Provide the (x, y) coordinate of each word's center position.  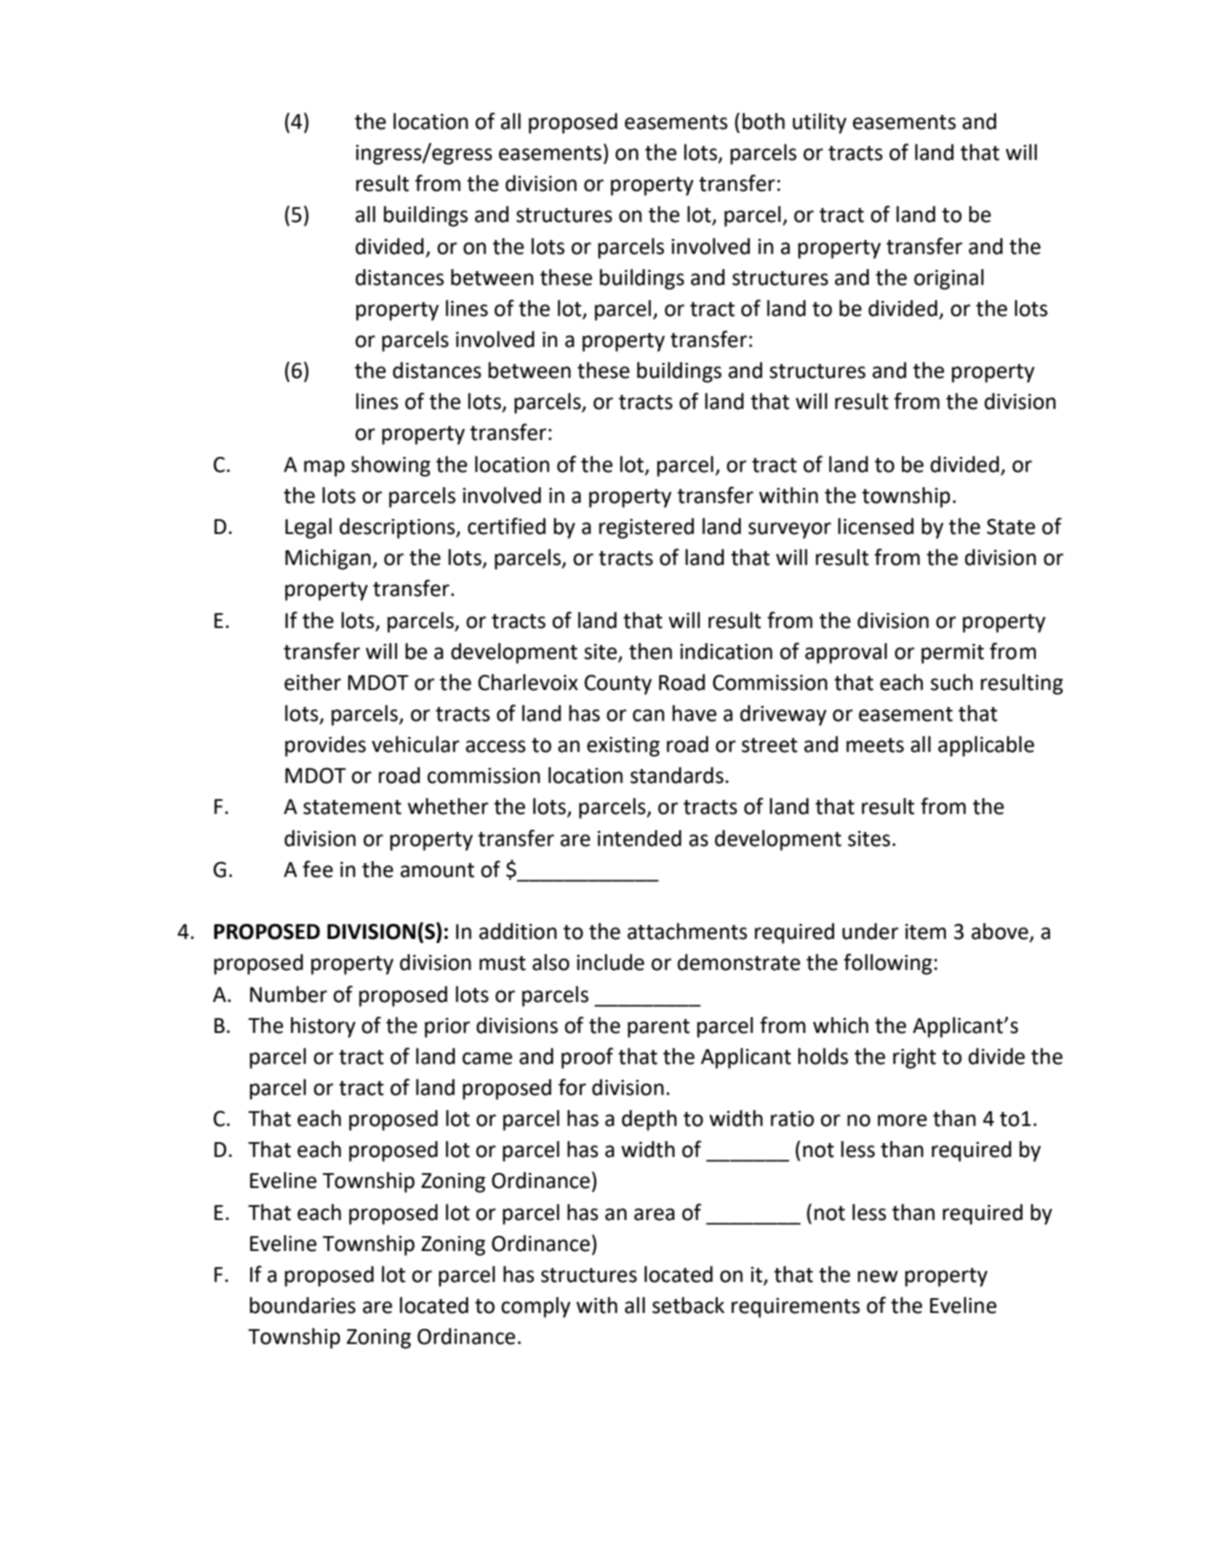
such (952, 682)
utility (820, 123)
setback (688, 1305)
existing (623, 747)
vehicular (416, 744)
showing (391, 466)
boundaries (303, 1305)
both (763, 121)
